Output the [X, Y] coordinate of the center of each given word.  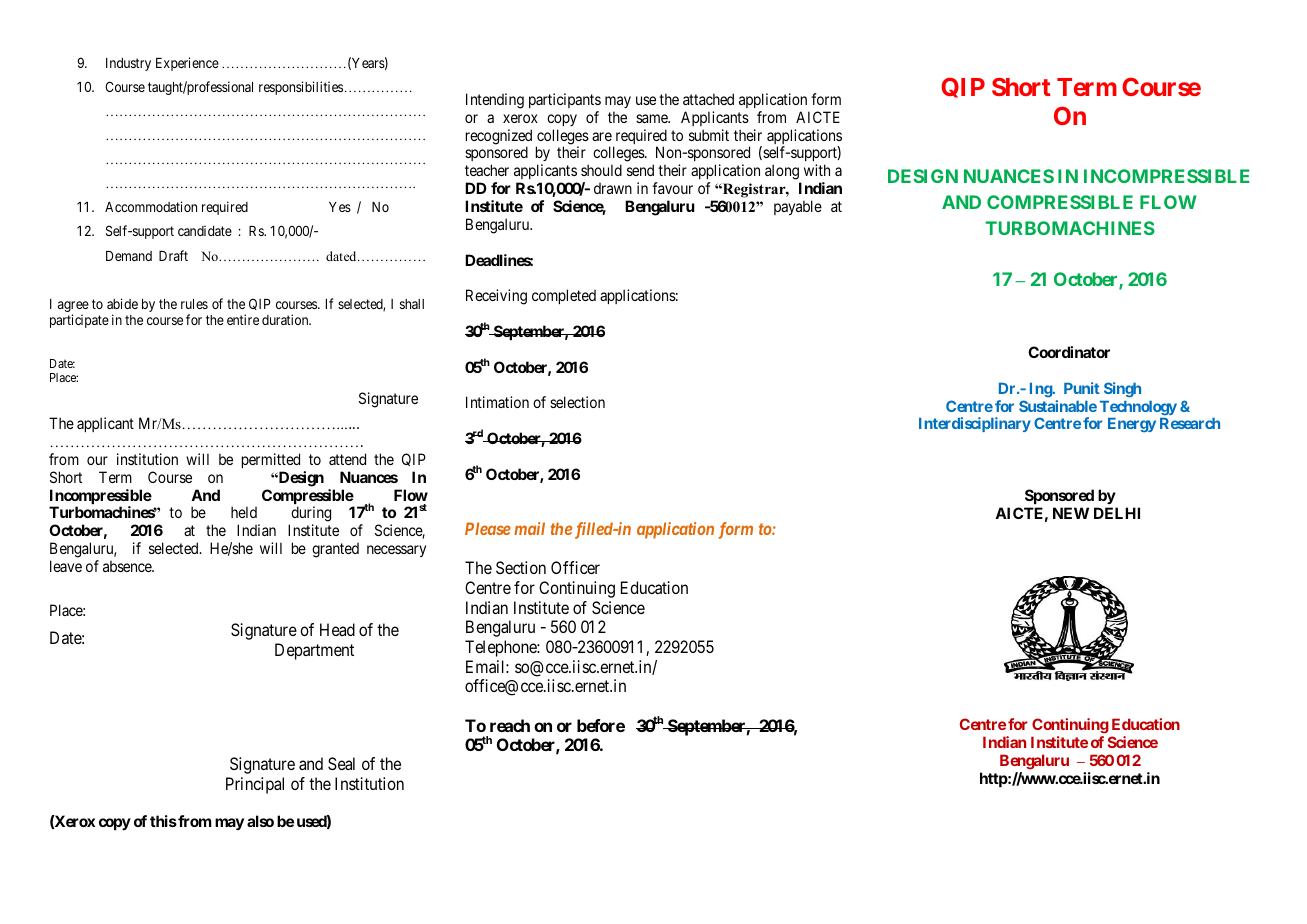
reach [510, 725]
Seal [341, 763]
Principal [255, 785]
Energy [1132, 425]
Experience [187, 64]
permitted [271, 460]
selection [577, 402]
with [817, 170]
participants [565, 100]
